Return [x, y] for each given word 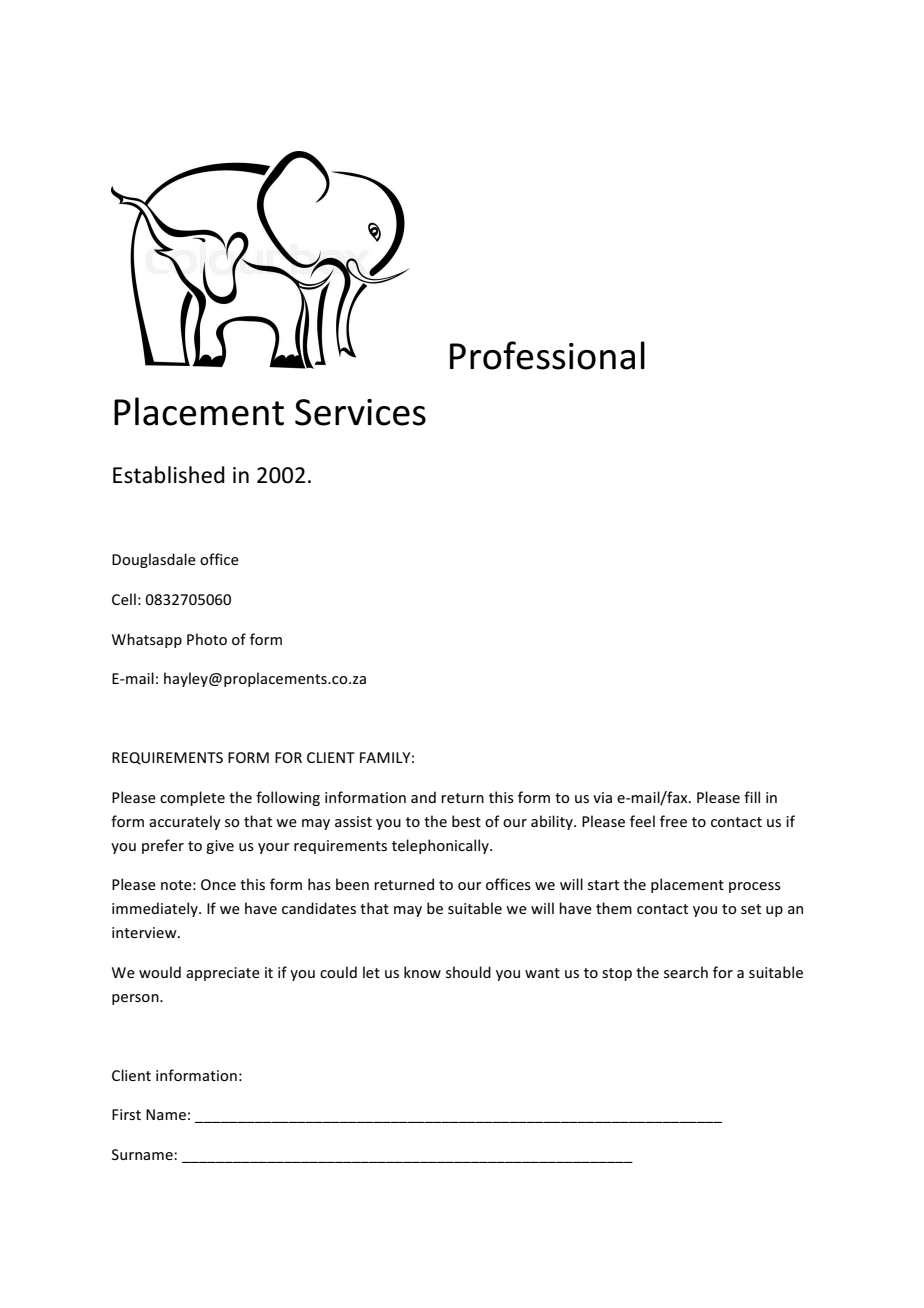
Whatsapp [147, 640]
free [673, 821]
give [220, 847]
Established [169, 475]
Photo [207, 639]
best [466, 821]
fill [752, 797]
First [126, 1114]
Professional [547, 355]
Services [360, 412]
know [422, 972]
